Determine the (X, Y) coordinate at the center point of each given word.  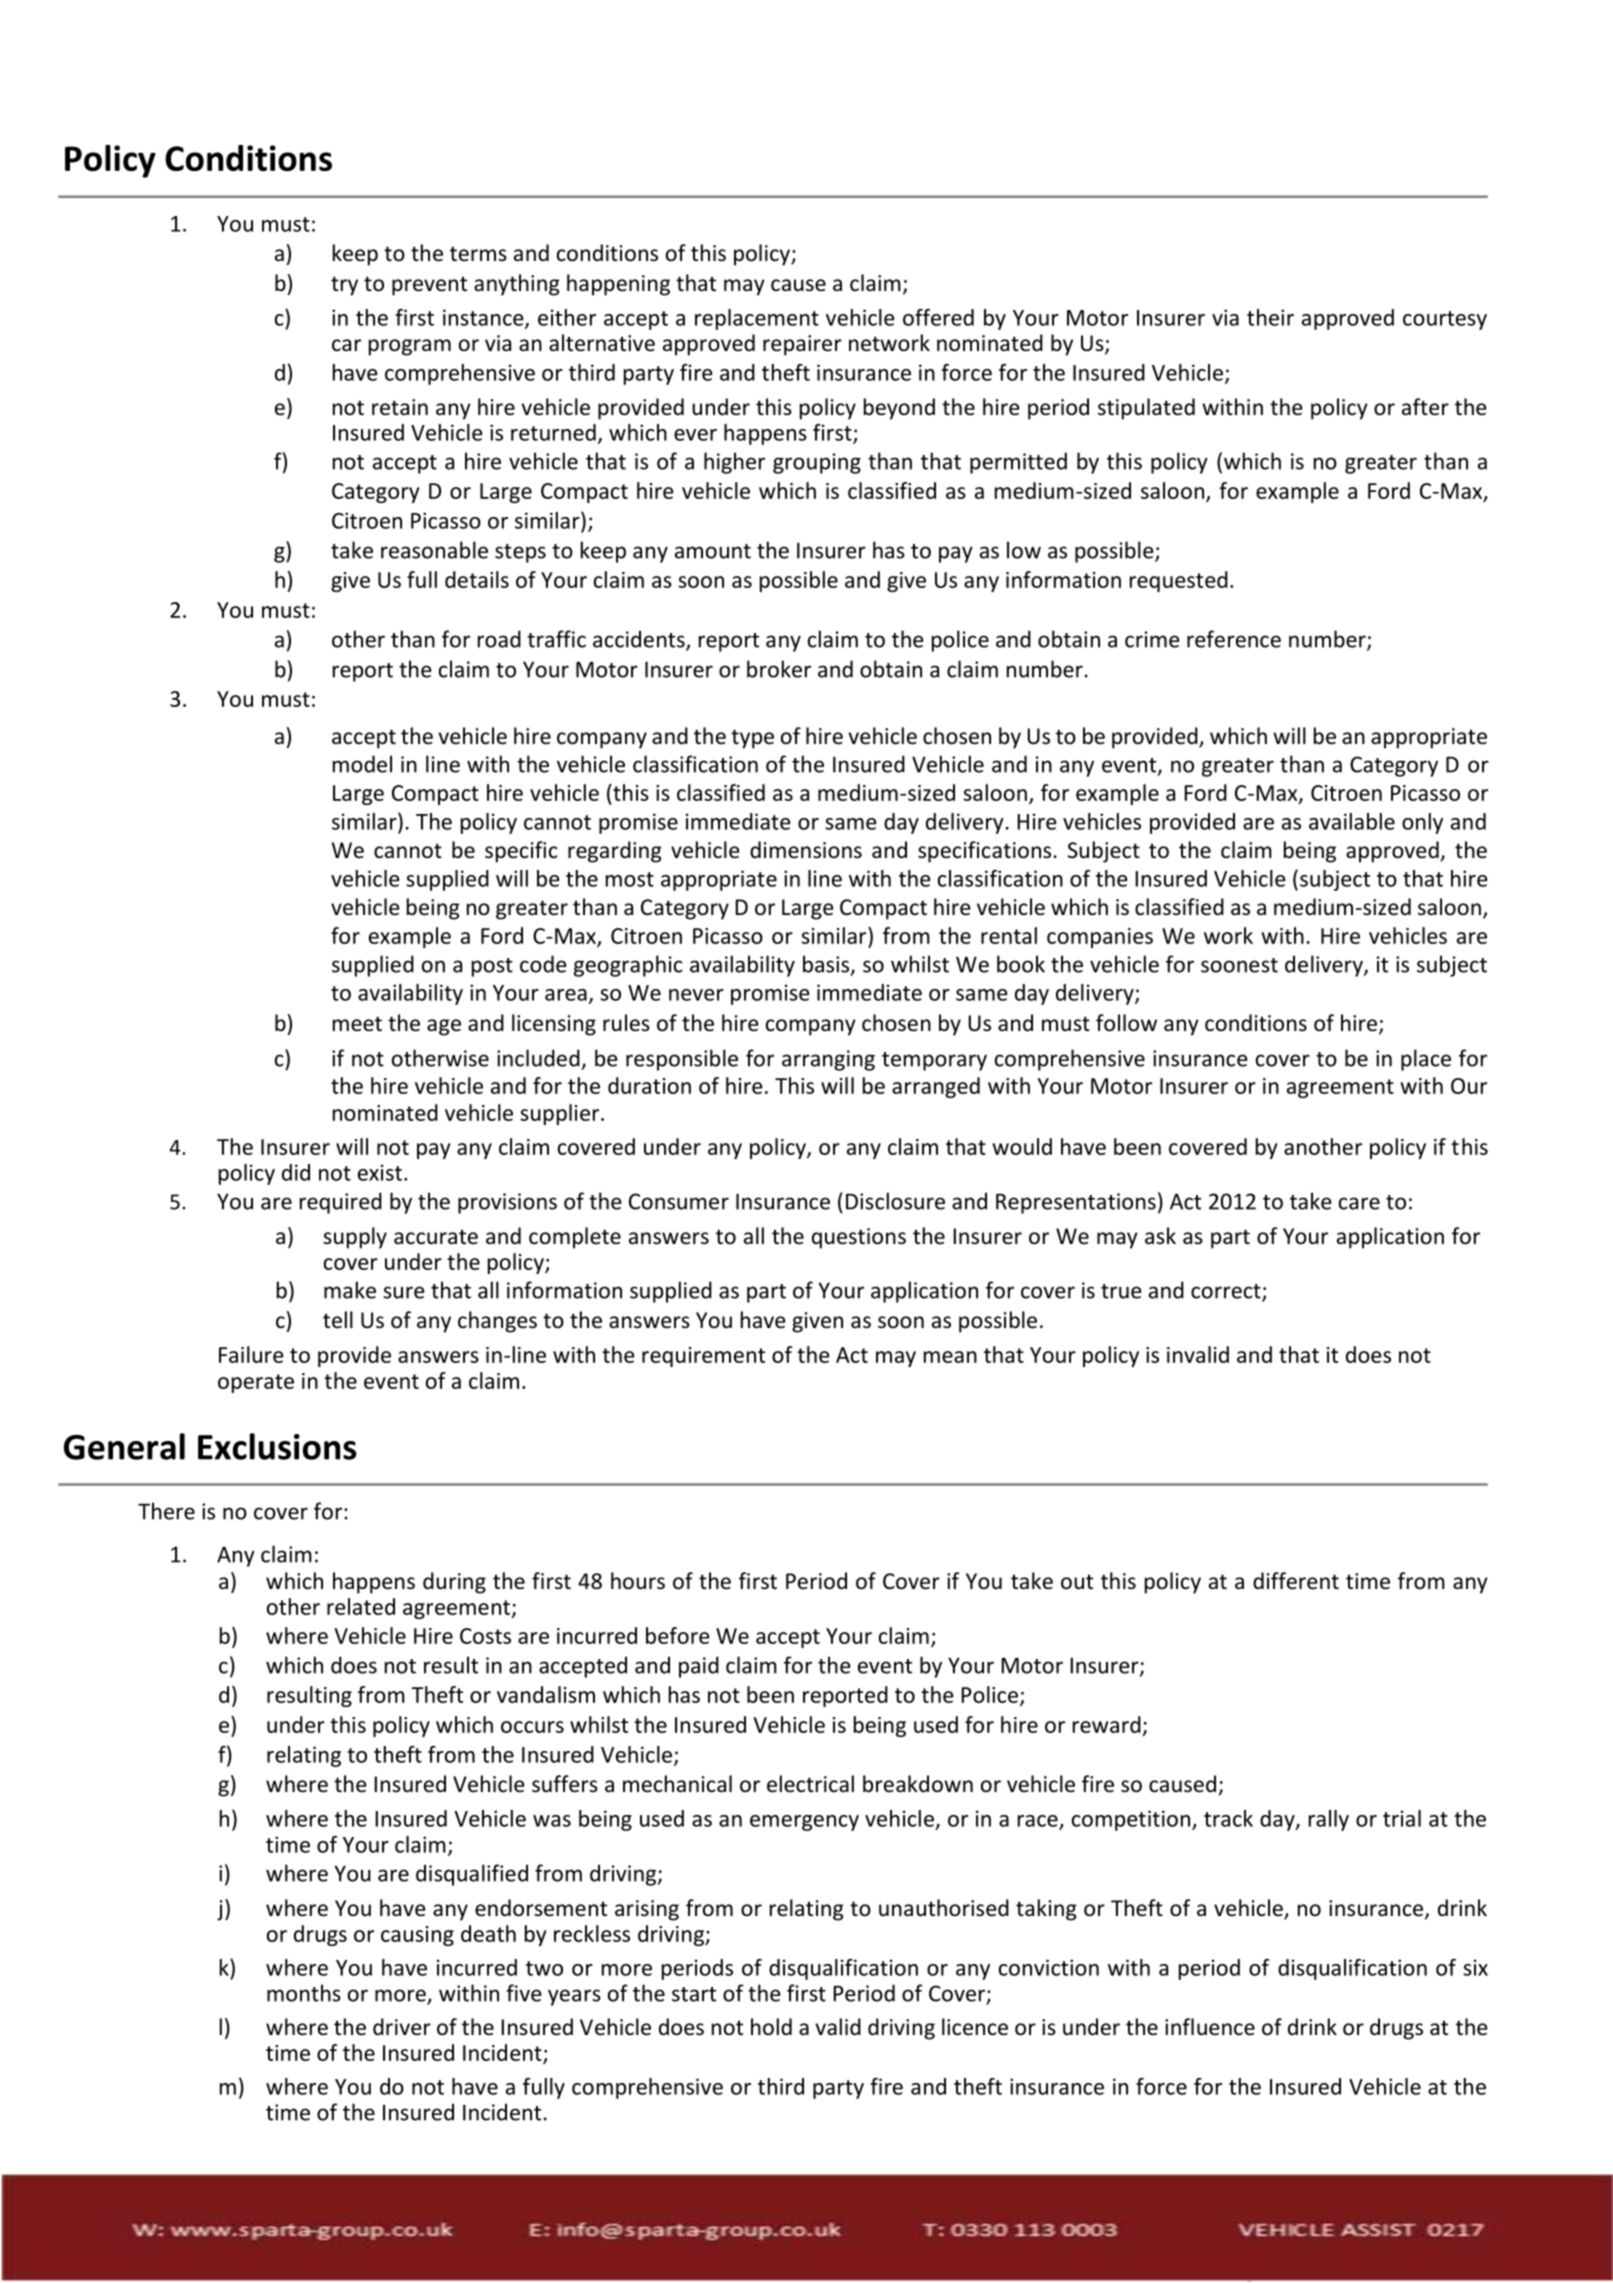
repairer (802, 345)
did (296, 1172)
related (361, 1606)
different (1296, 1581)
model (362, 764)
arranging (828, 1060)
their (1270, 317)
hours (638, 1581)
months (304, 1993)
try (344, 286)
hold (771, 2027)
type (752, 739)
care (1359, 1203)
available (1352, 821)
